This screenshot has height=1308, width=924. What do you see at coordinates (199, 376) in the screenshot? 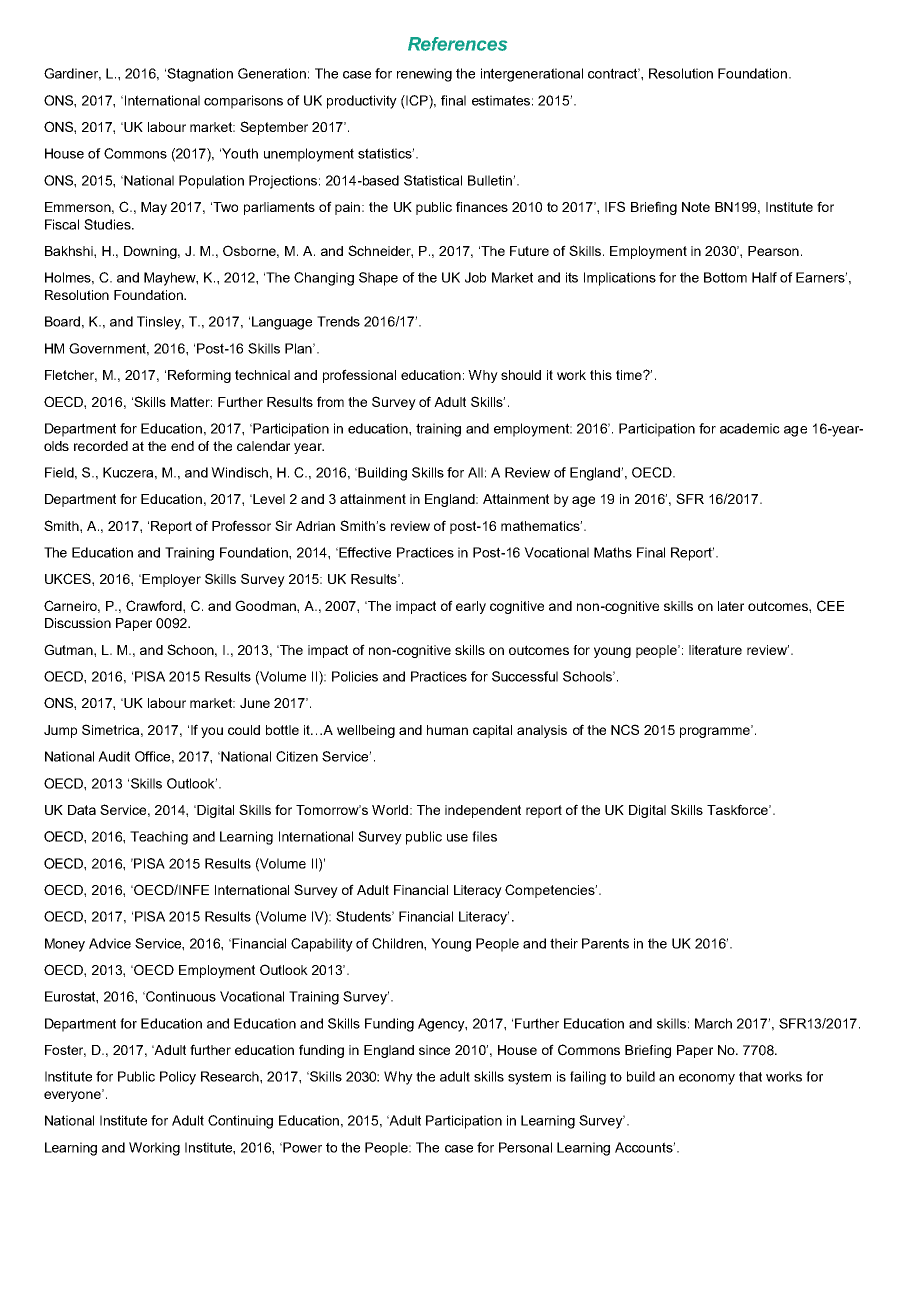
I see `Reforming` at bounding box center [199, 376].
